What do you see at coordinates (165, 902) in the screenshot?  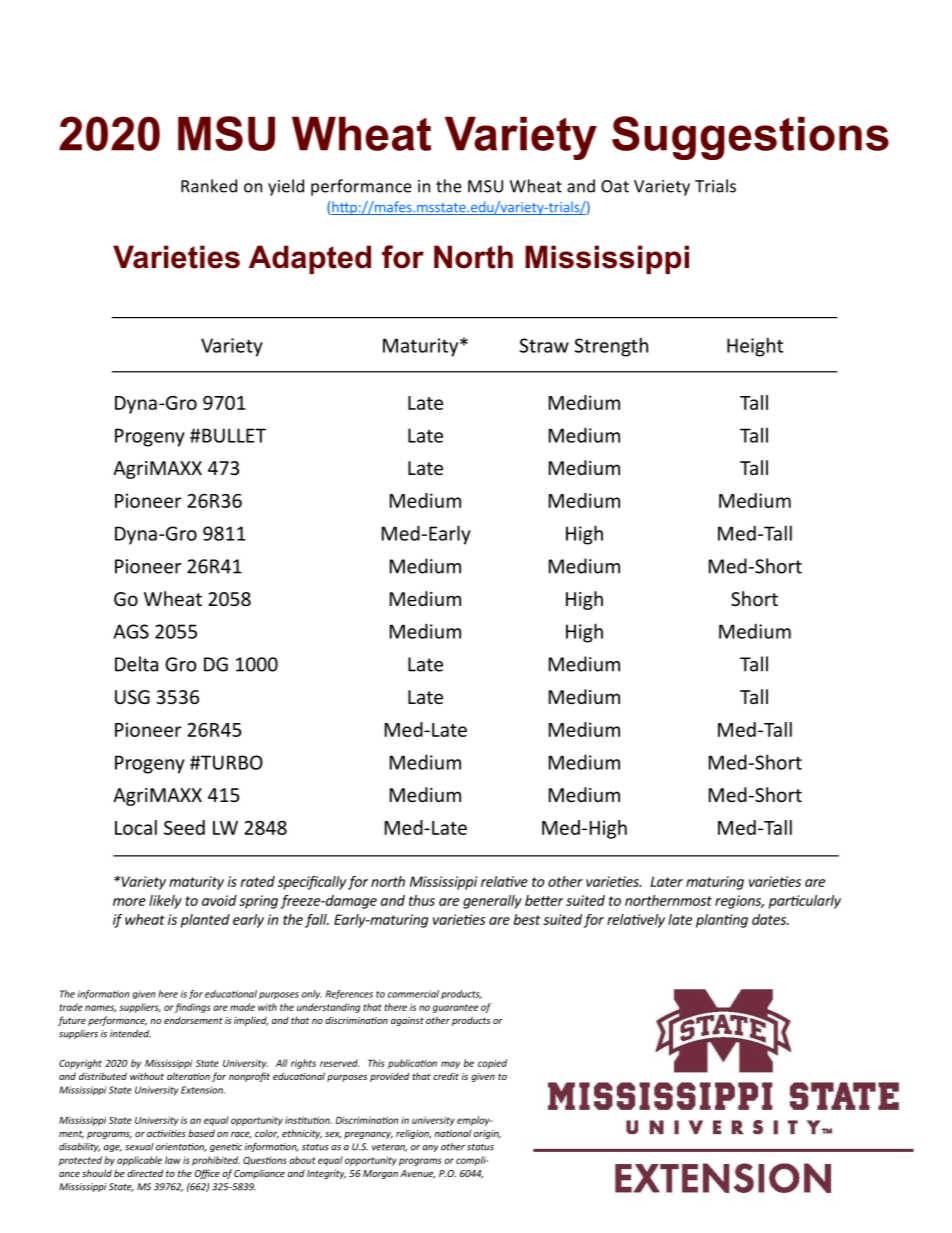 I see `likely` at bounding box center [165, 902].
